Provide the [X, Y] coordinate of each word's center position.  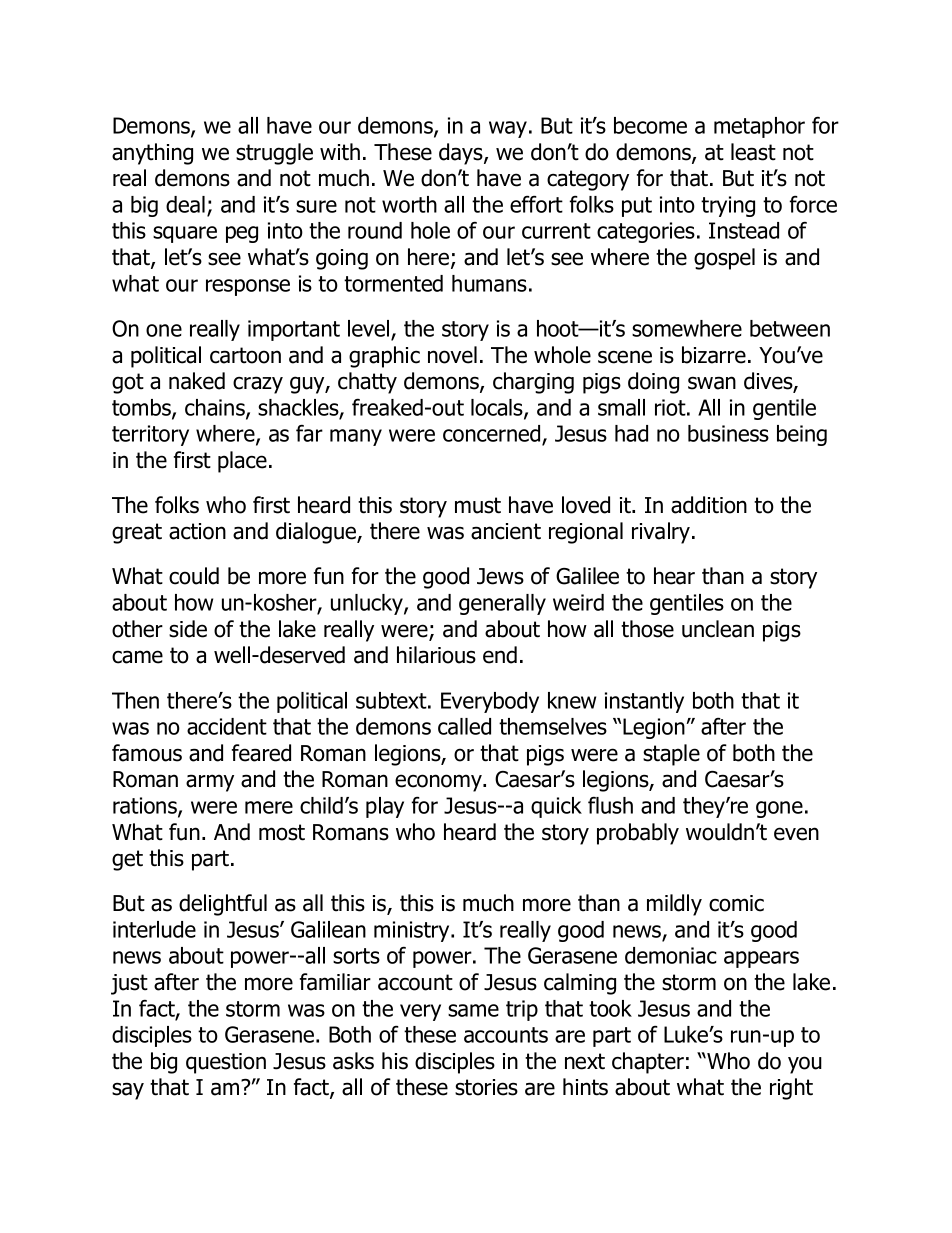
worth [409, 204]
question [226, 1063]
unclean [718, 629]
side [188, 629]
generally [502, 604]
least [753, 152]
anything [152, 154]
